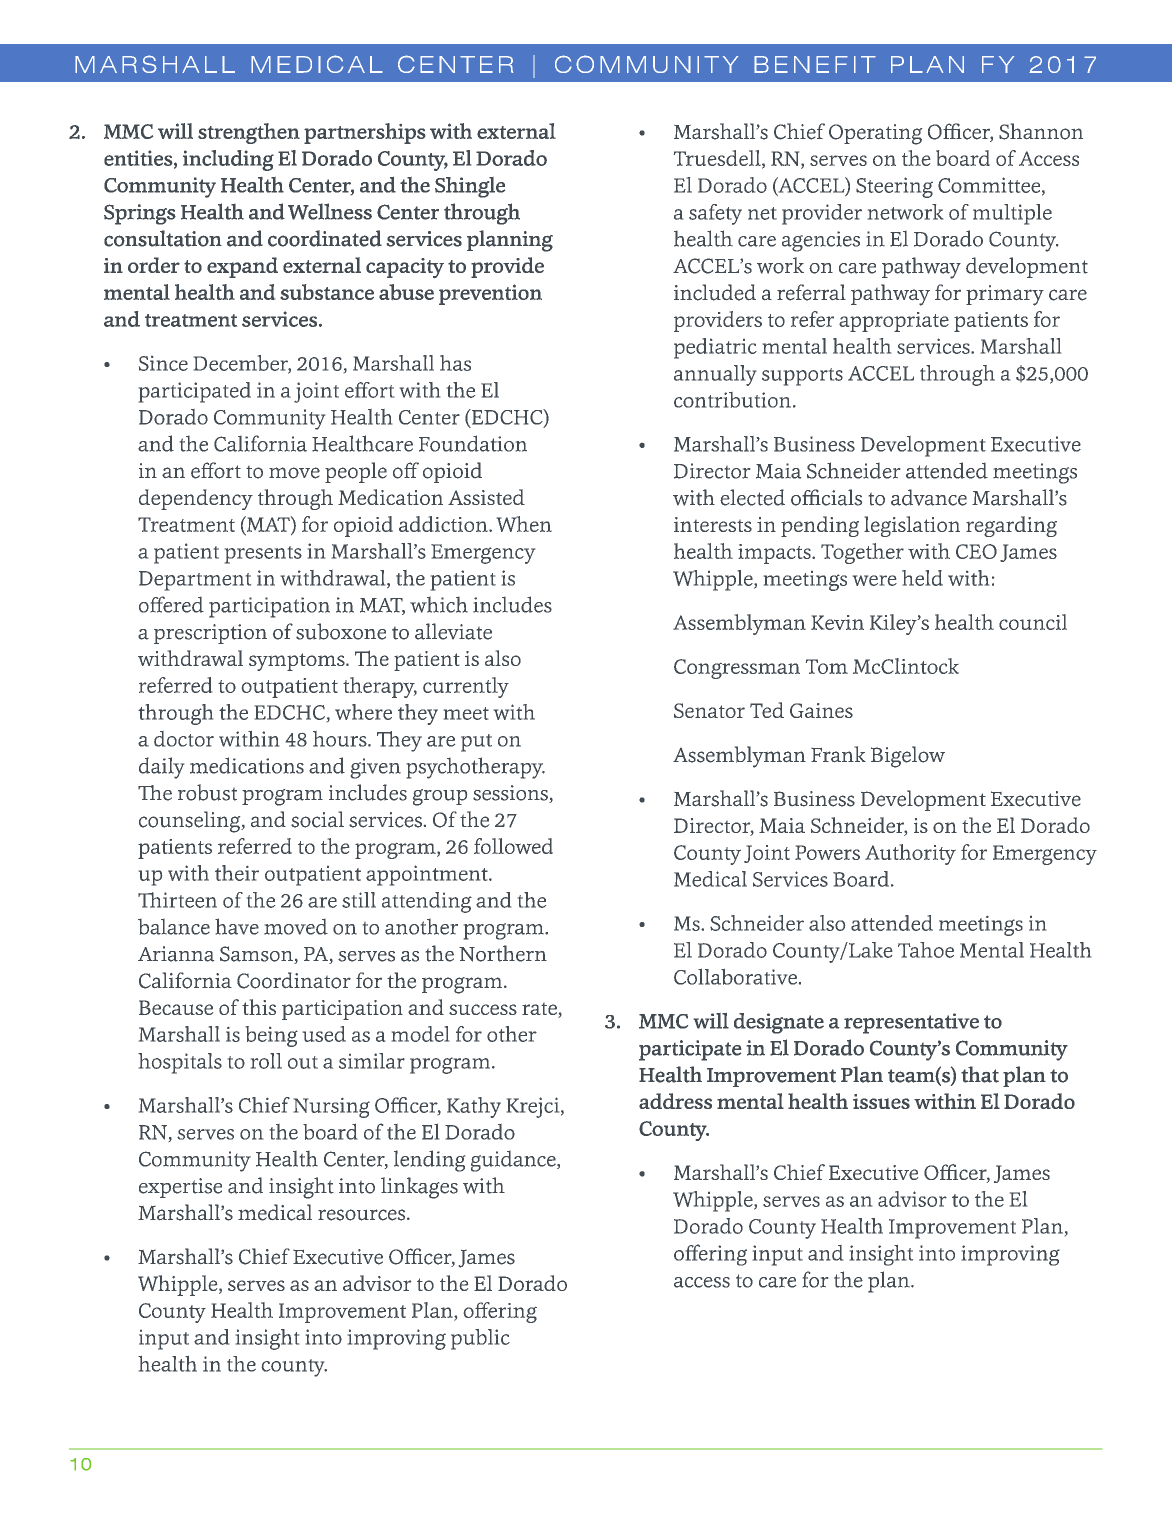 This screenshot has height=1518, width=1173. What do you see at coordinates (908, 757) in the screenshot?
I see `Bigelow` at bounding box center [908, 757].
